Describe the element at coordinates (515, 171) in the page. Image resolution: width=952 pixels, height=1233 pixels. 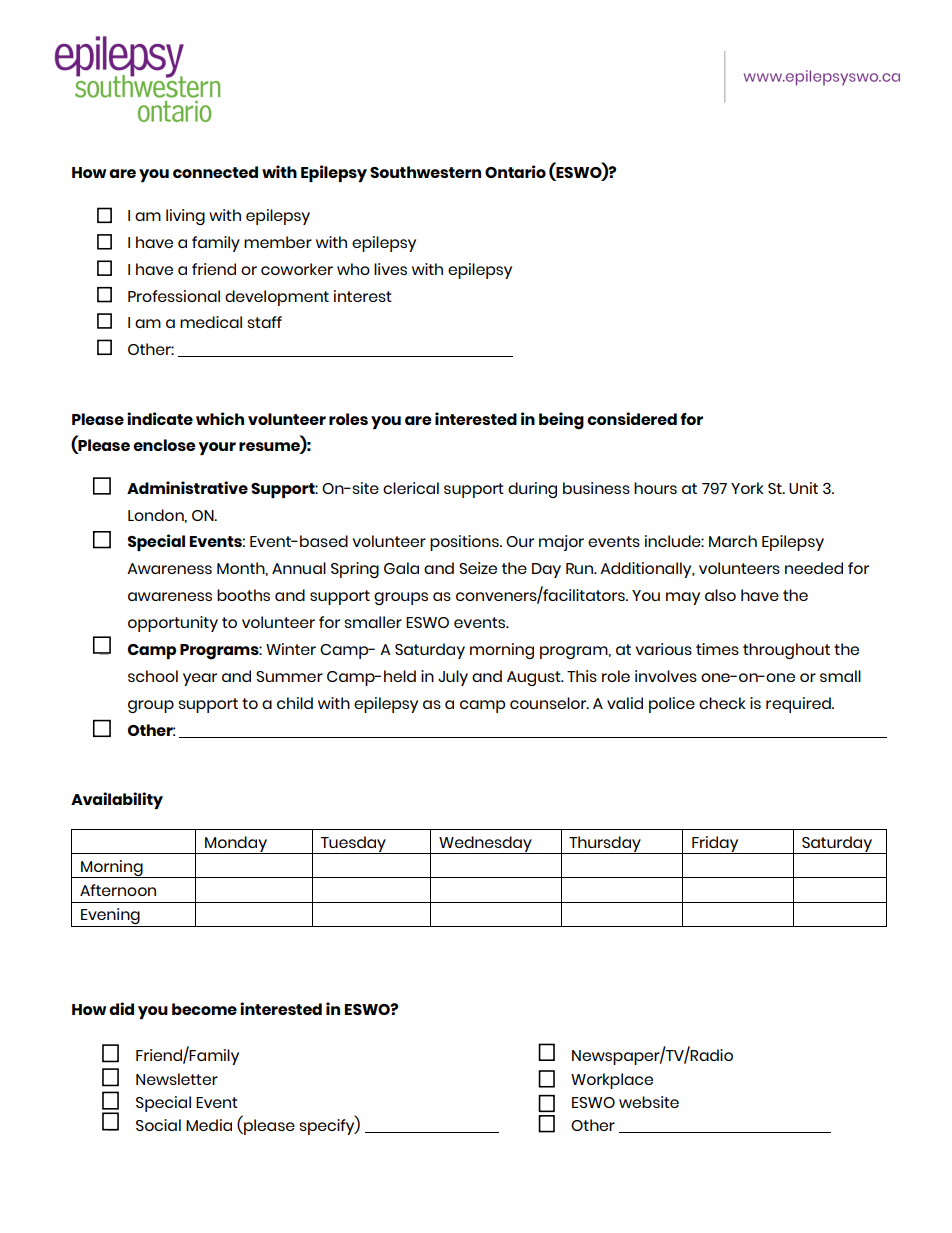
I see `Ontario` at that location.
